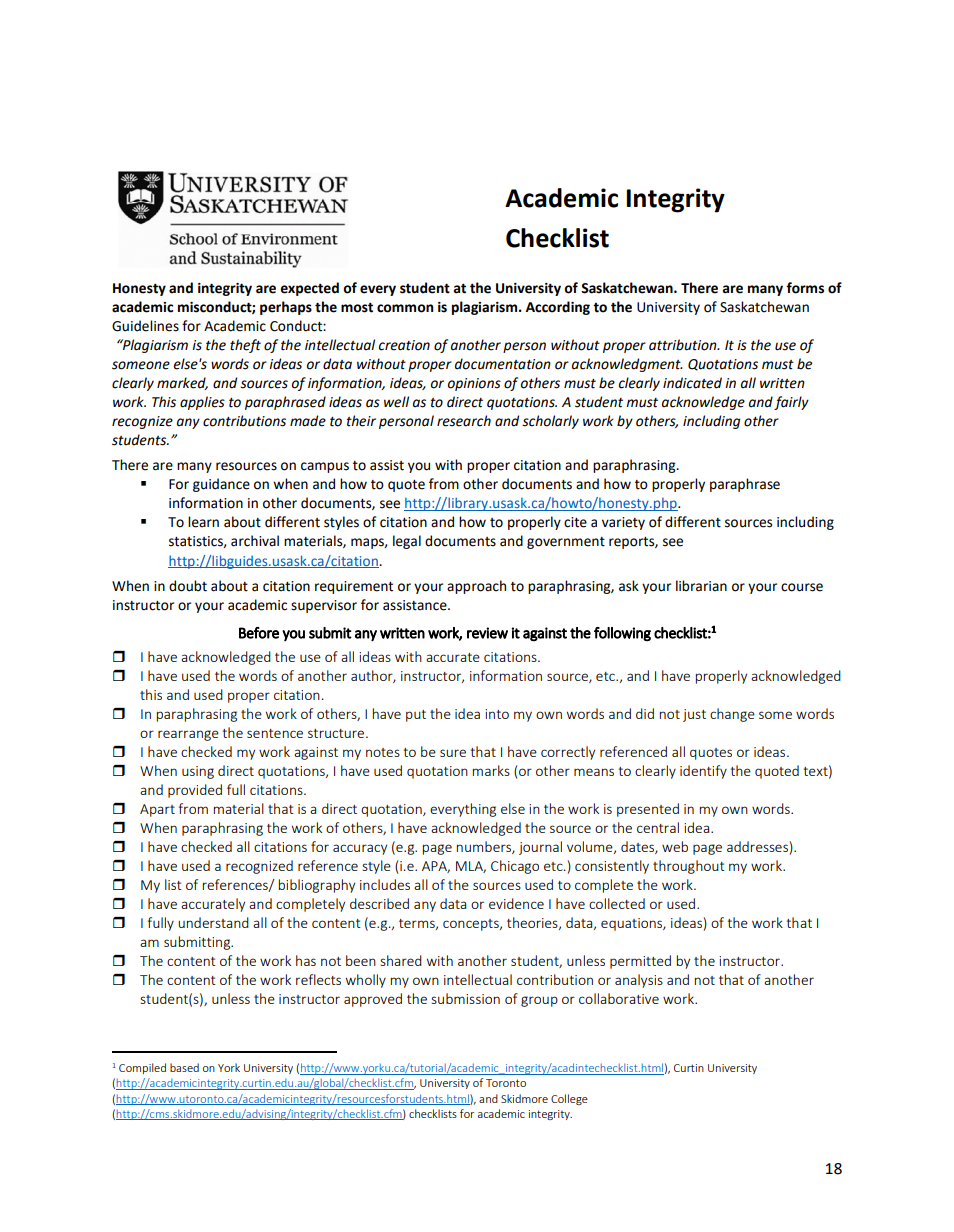 This screenshot has width=954, height=1232. I want to click on theft, so click(245, 346).
